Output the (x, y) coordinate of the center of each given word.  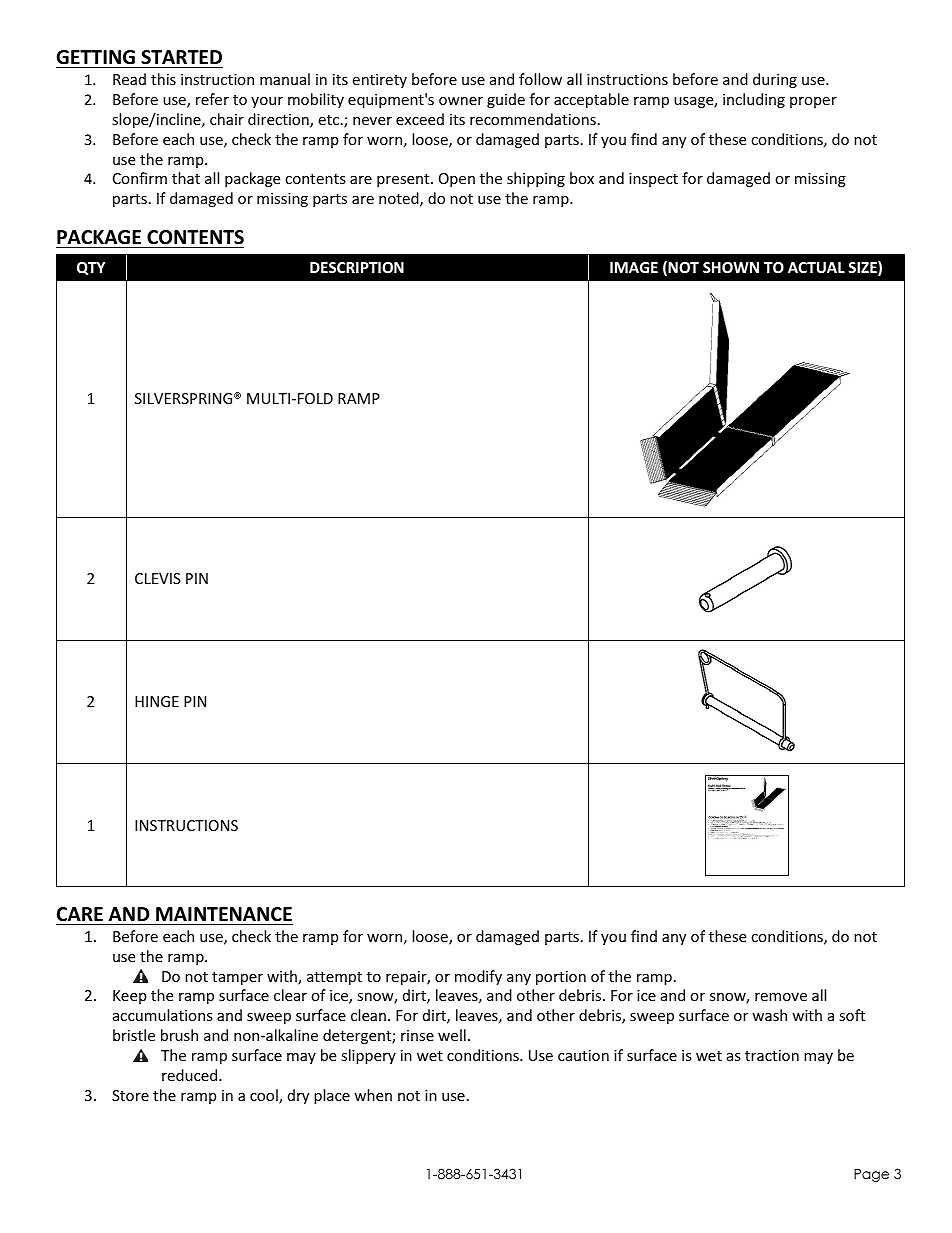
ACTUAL (816, 267)
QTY (91, 268)
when (373, 1095)
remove (781, 997)
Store (130, 1095)
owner (461, 101)
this (163, 79)
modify (478, 977)
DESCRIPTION (357, 267)
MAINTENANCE (224, 914)
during (775, 80)
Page (871, 1175)
